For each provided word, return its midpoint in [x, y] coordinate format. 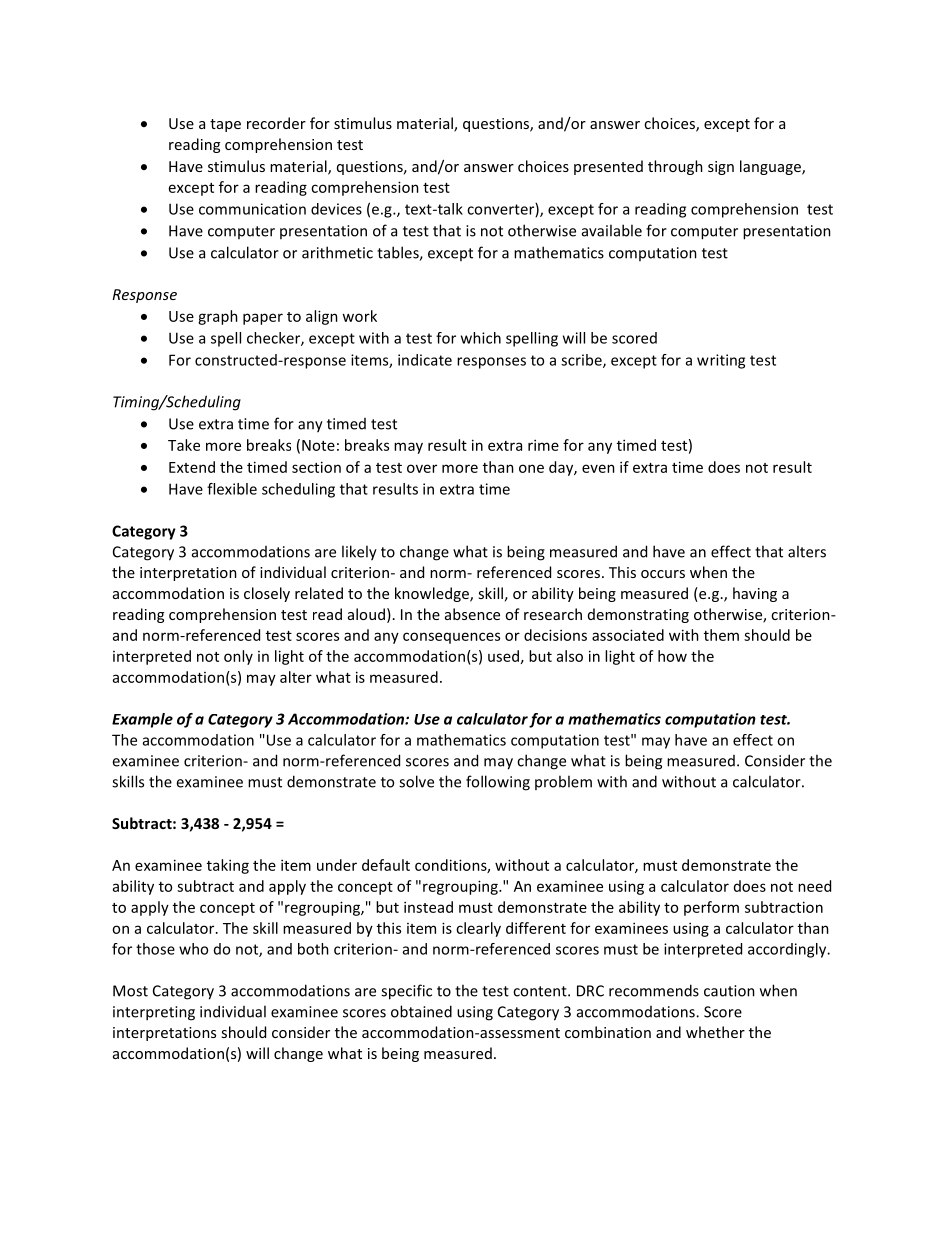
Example [142, 720]
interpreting [154, 1013]
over [422, 468]
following [498, 783]
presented [608, 167]
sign [721, 168]
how [672, 656]
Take [184, 445]
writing [721, 361]
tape [225, 125]
